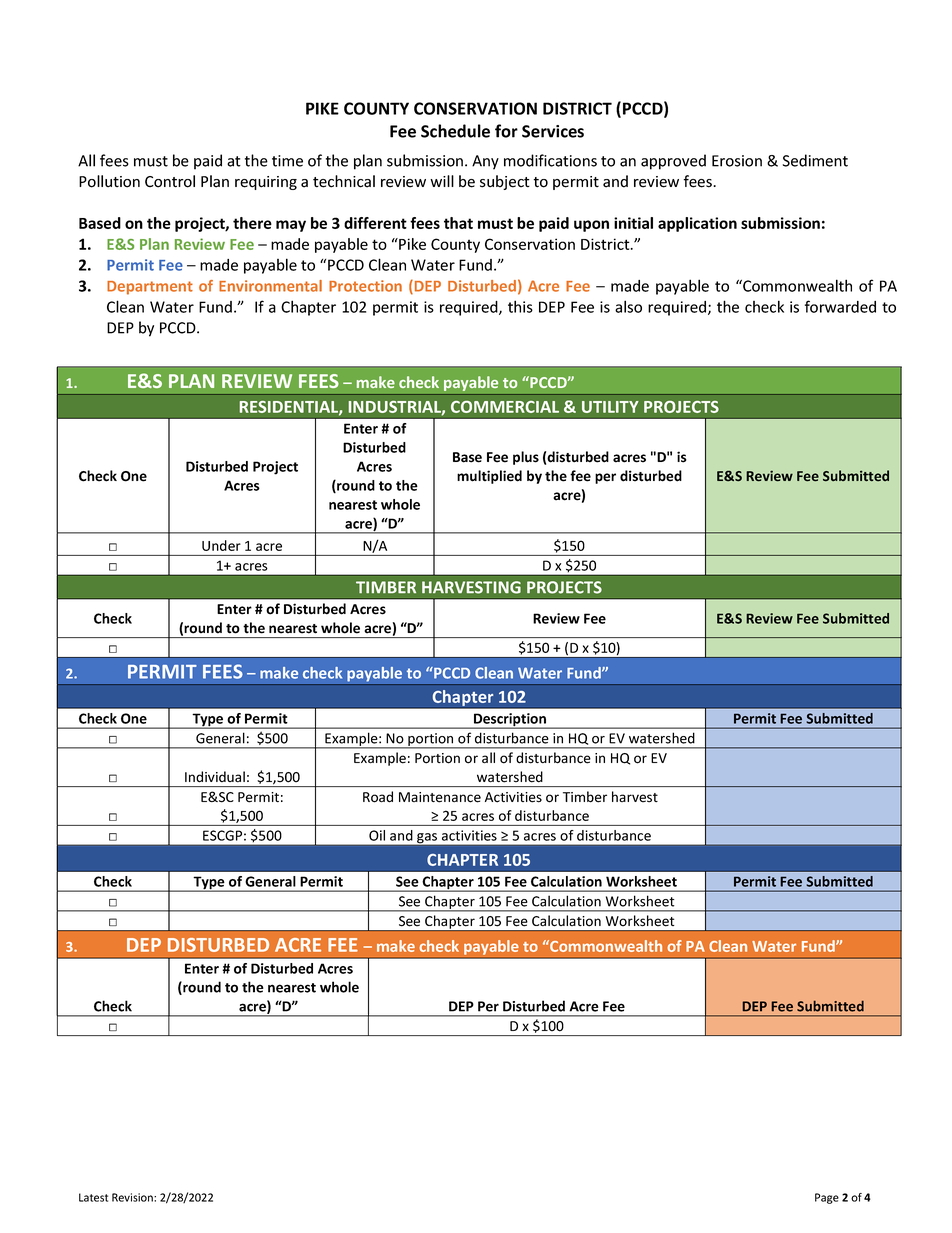 This page has height=1233, width=952. Describe the element at coordinates (485, 162) in the page. I see `Any` at that location.
